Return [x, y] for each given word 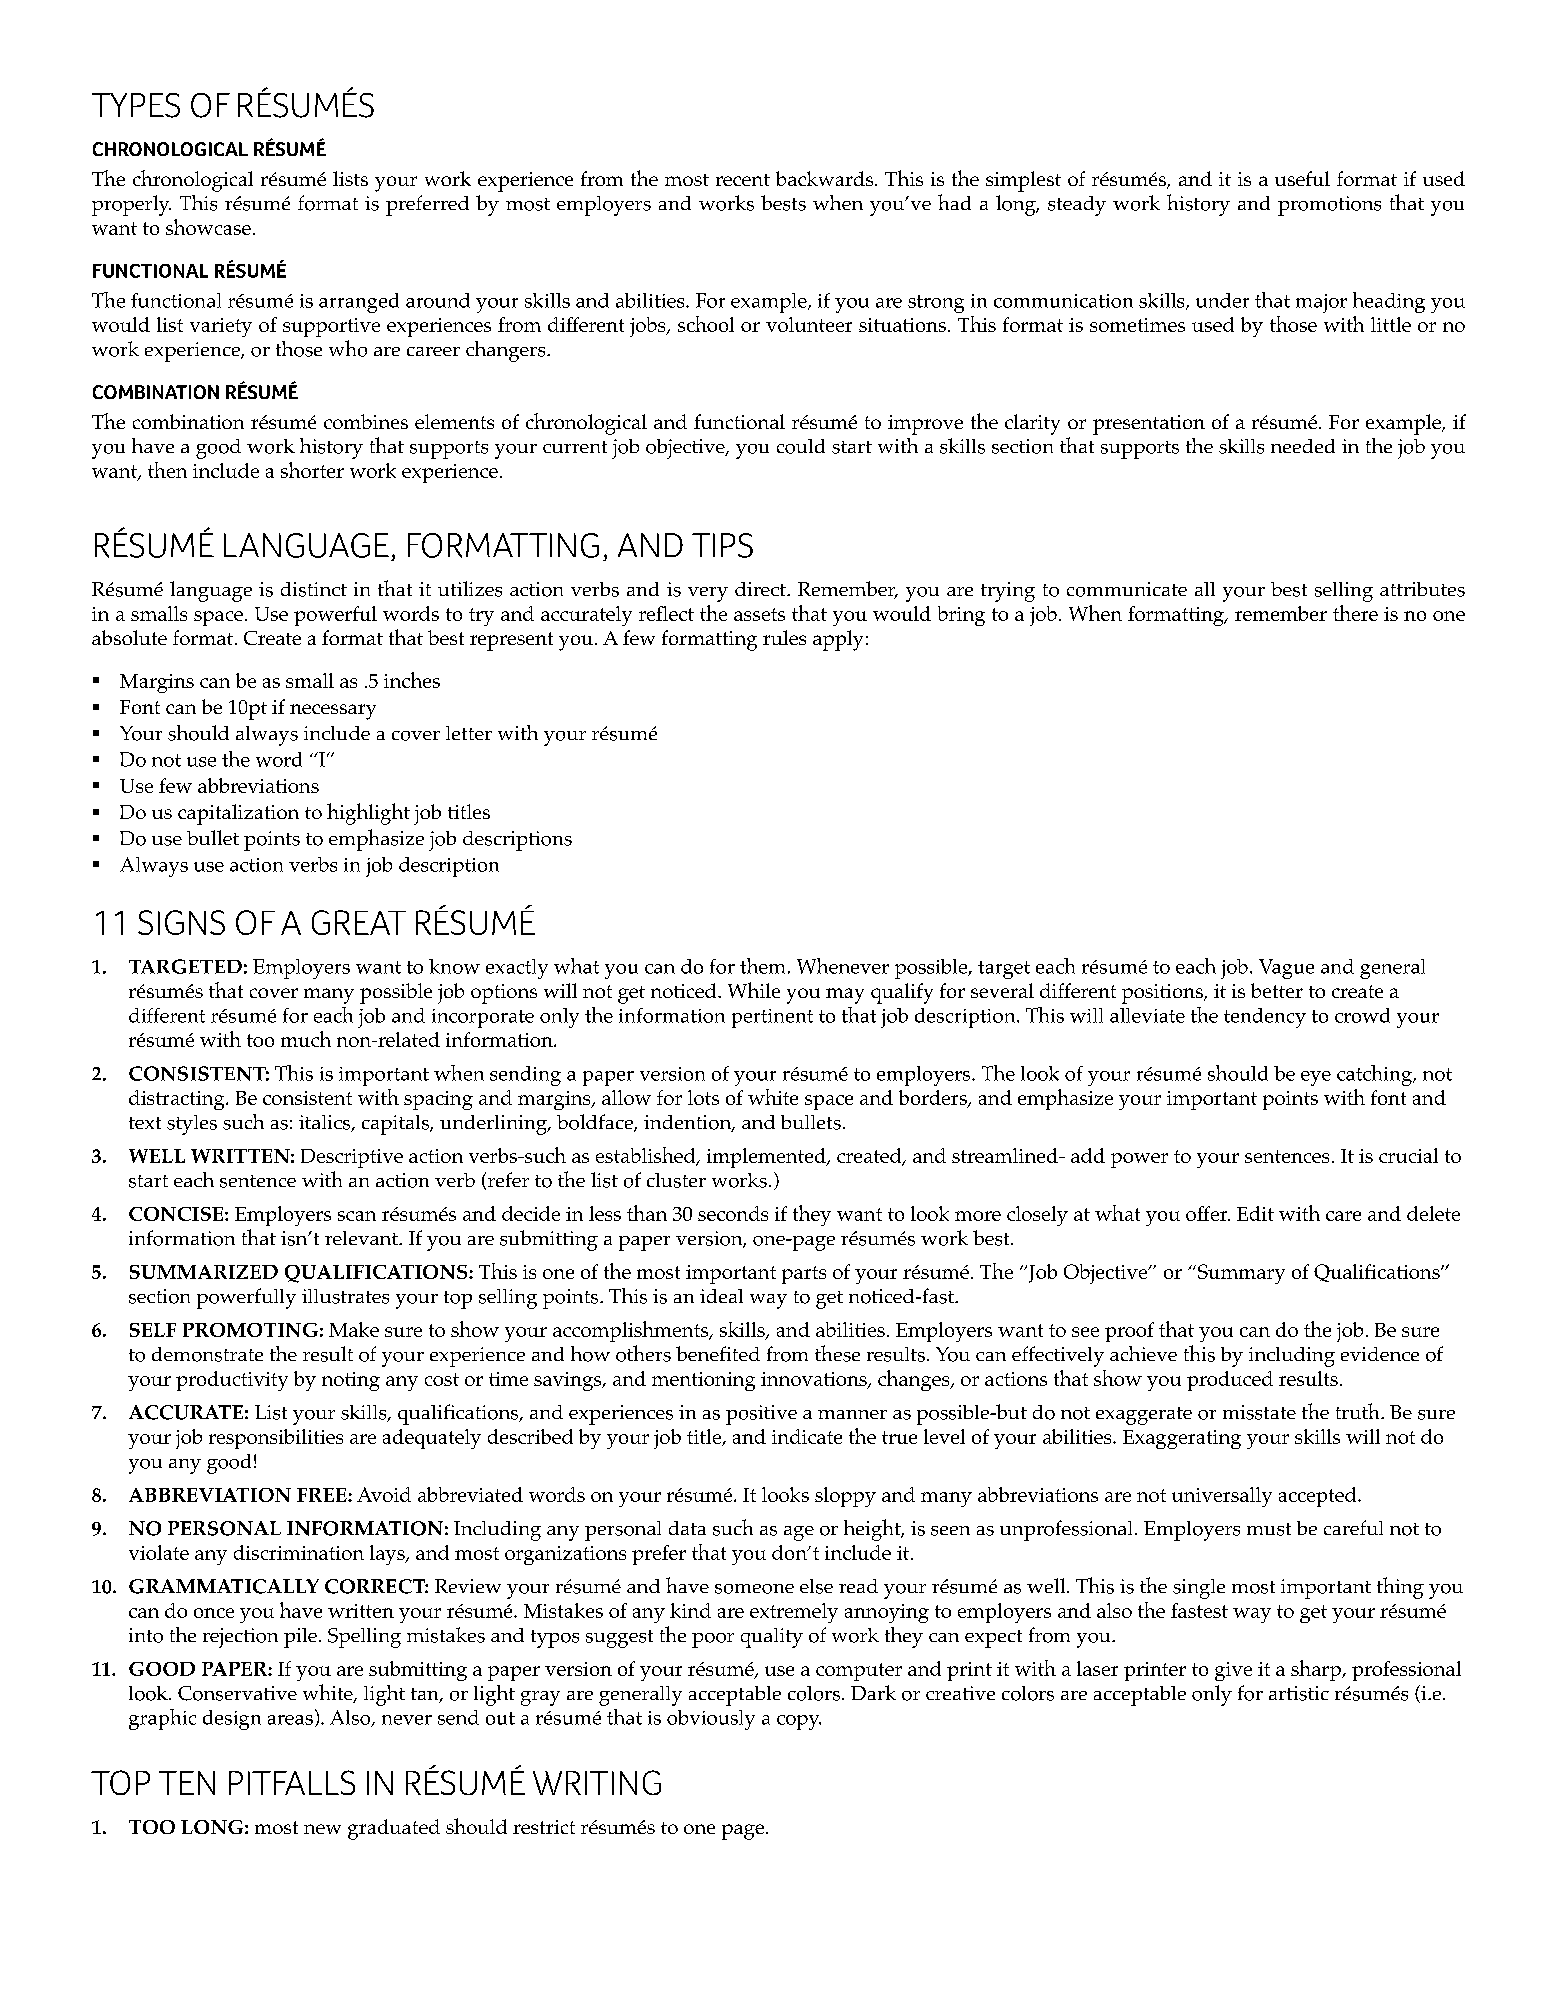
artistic [1299, 1693]
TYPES [136, 105]
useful [1302, 178]
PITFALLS [292, 1782]
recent [743, 180]
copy [799, 1722]
